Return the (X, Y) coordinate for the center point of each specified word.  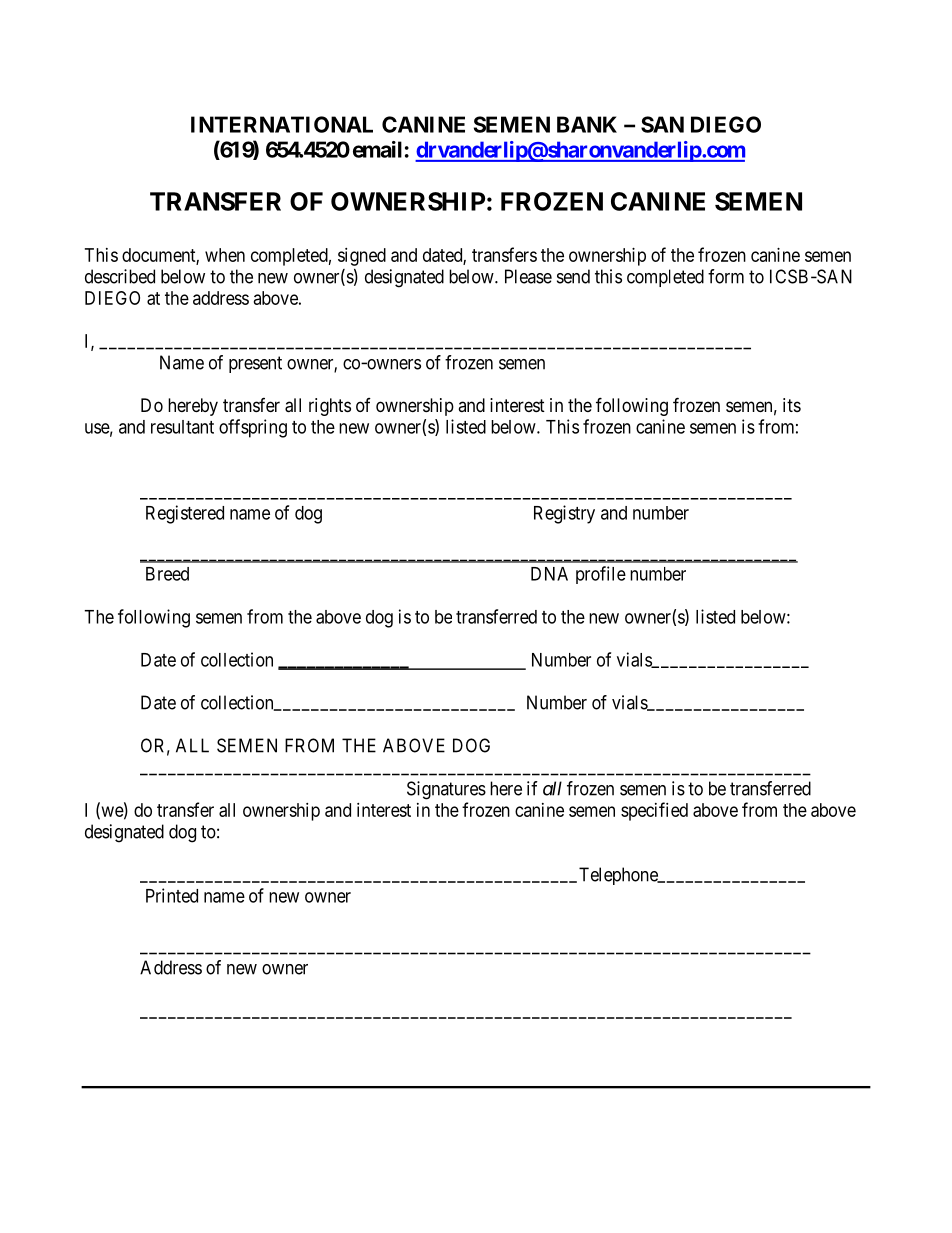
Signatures (446, 790)
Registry (564, 514)
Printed (172, 895)
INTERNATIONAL (282, 124)
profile (601, 575)
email (377, 149)
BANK (587, 124)
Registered (185, 514)
